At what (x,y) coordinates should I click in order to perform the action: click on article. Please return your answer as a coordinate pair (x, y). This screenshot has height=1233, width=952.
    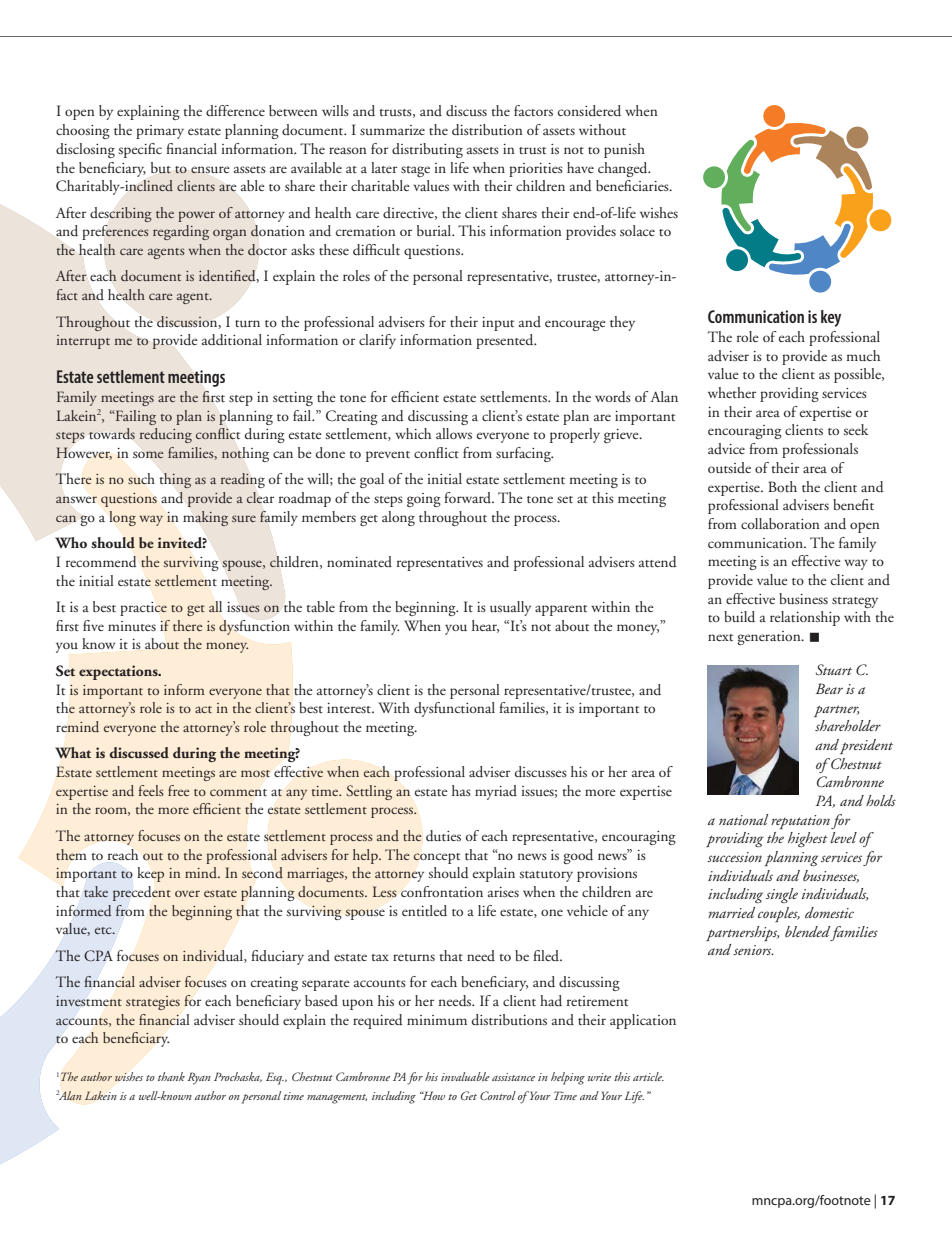
    Looking at the image, I should click on (648, 1076).
